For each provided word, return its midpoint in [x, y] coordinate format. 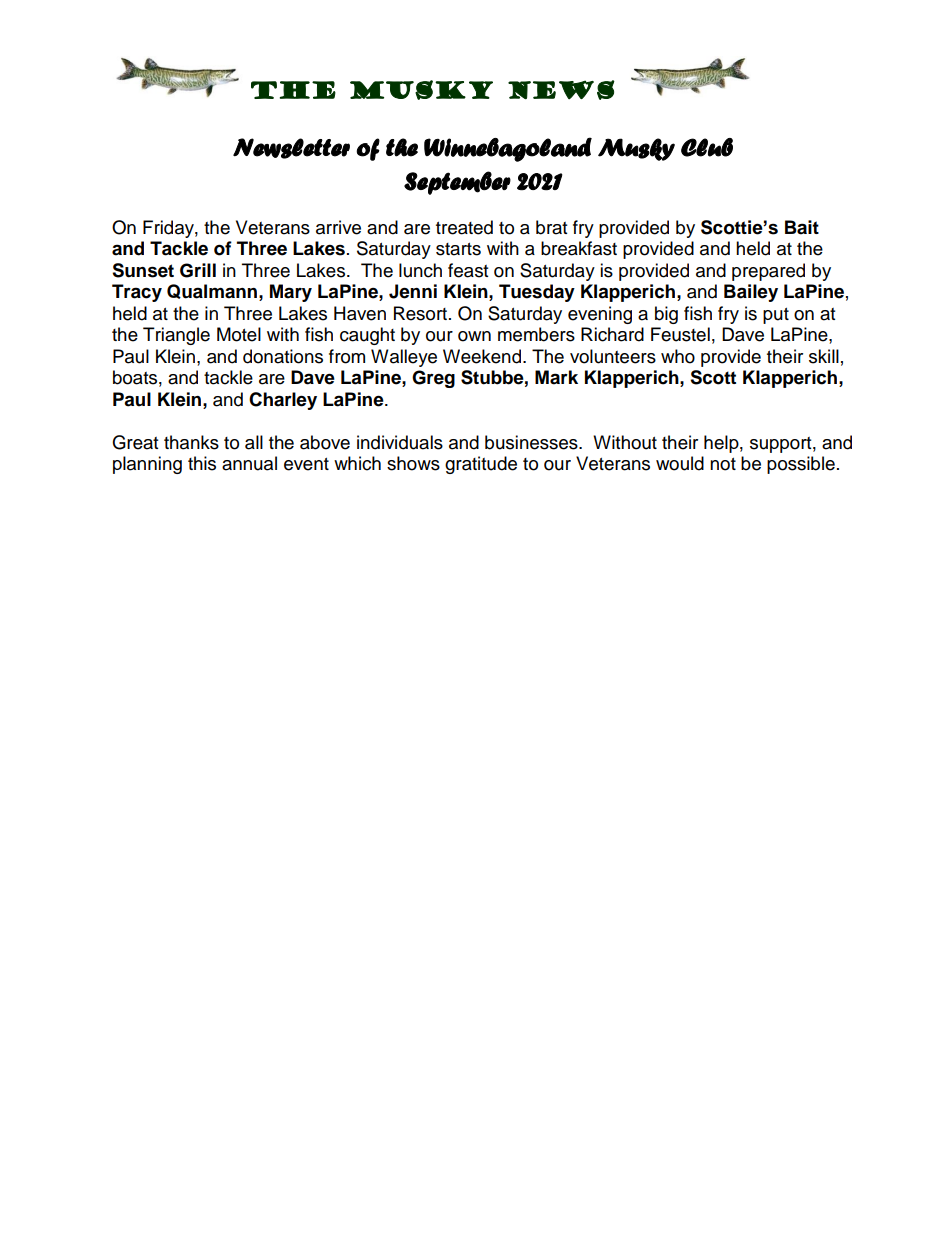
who [678, 356]
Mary [291, 293]
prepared [768, 272]
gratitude [481, 465]
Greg [433, 379]
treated [464, 227]
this [202, 463]
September [457, 183]
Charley [283, 401]
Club [707, 147]
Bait [802, 227]
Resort [422, 313]
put [776, 316]
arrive [338, 227]
